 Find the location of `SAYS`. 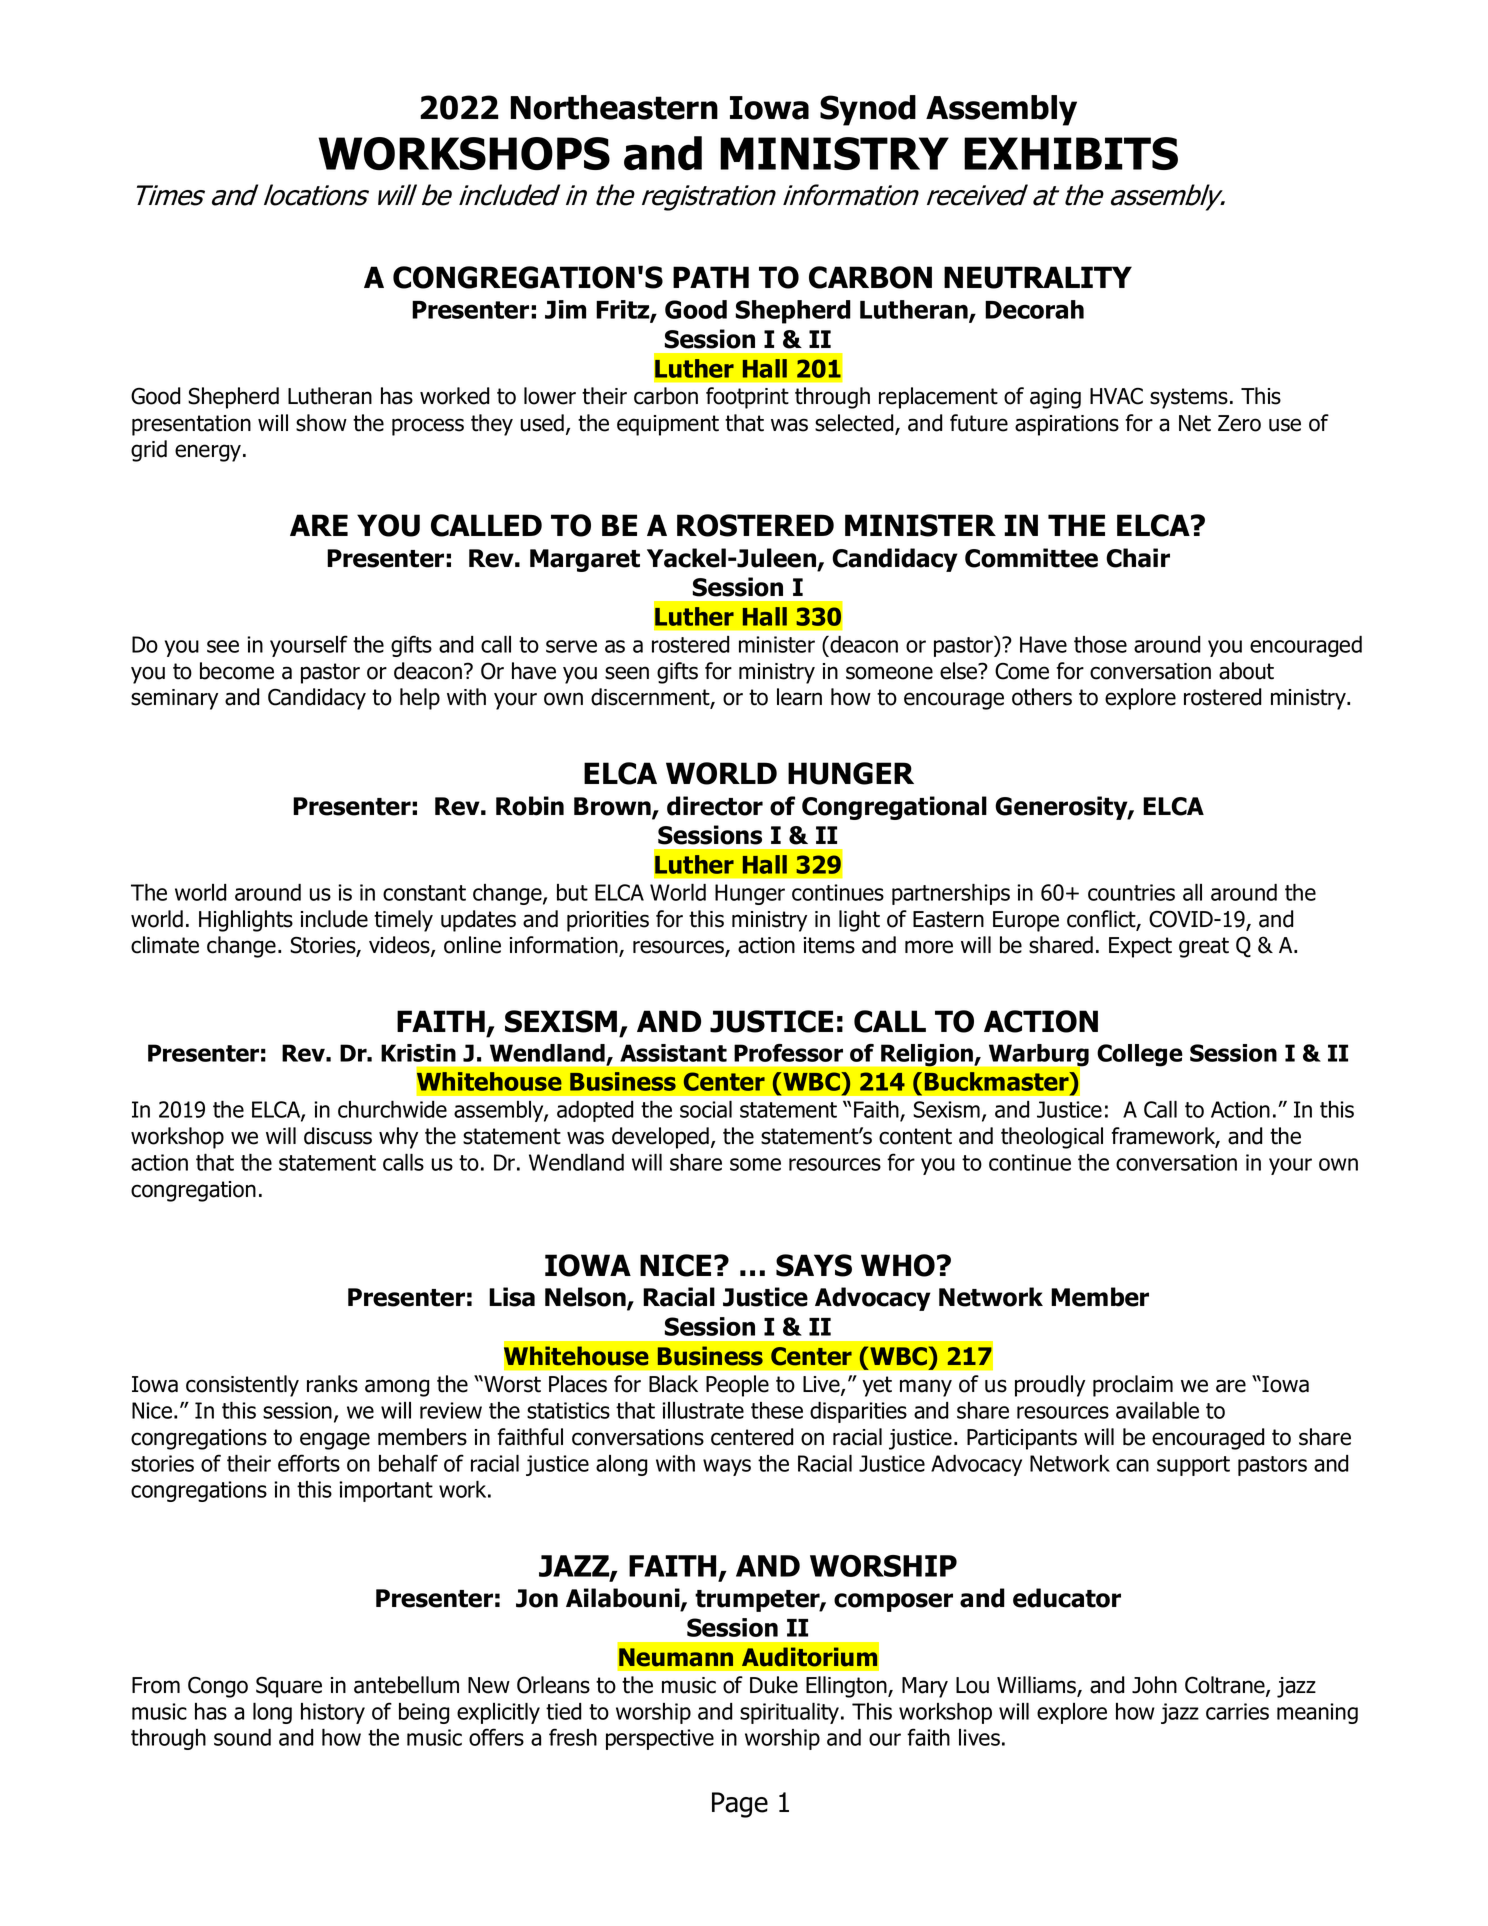

SAYS is located at coordinates (814, 1265).
